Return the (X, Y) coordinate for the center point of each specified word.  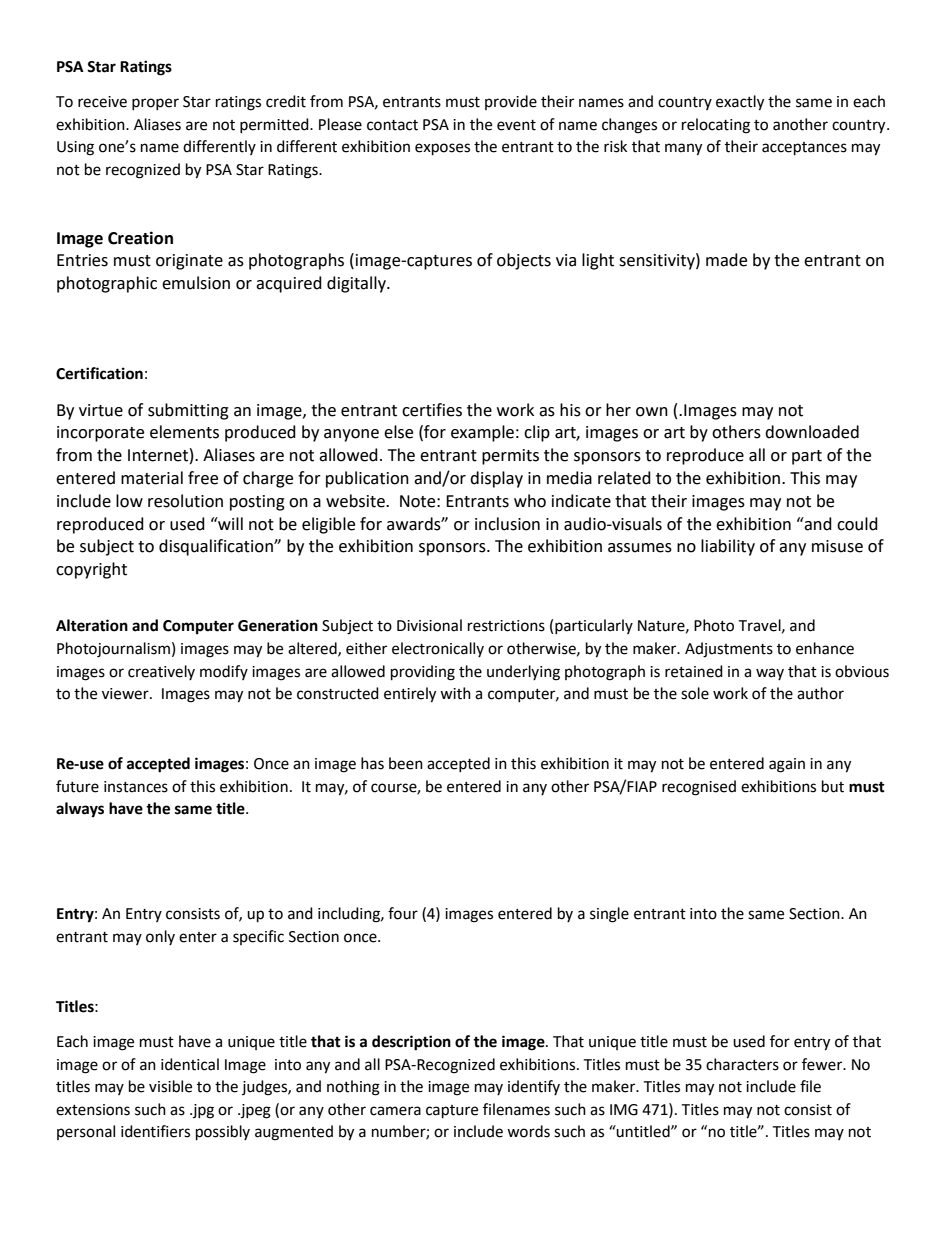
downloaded (812, 432)
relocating (716, 126)
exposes (442, 149)
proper (155, 104)
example (482, 433)
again (787, 765)
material (152, 478)
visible (170, 1086)
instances (136, 787)
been (406, 763)
